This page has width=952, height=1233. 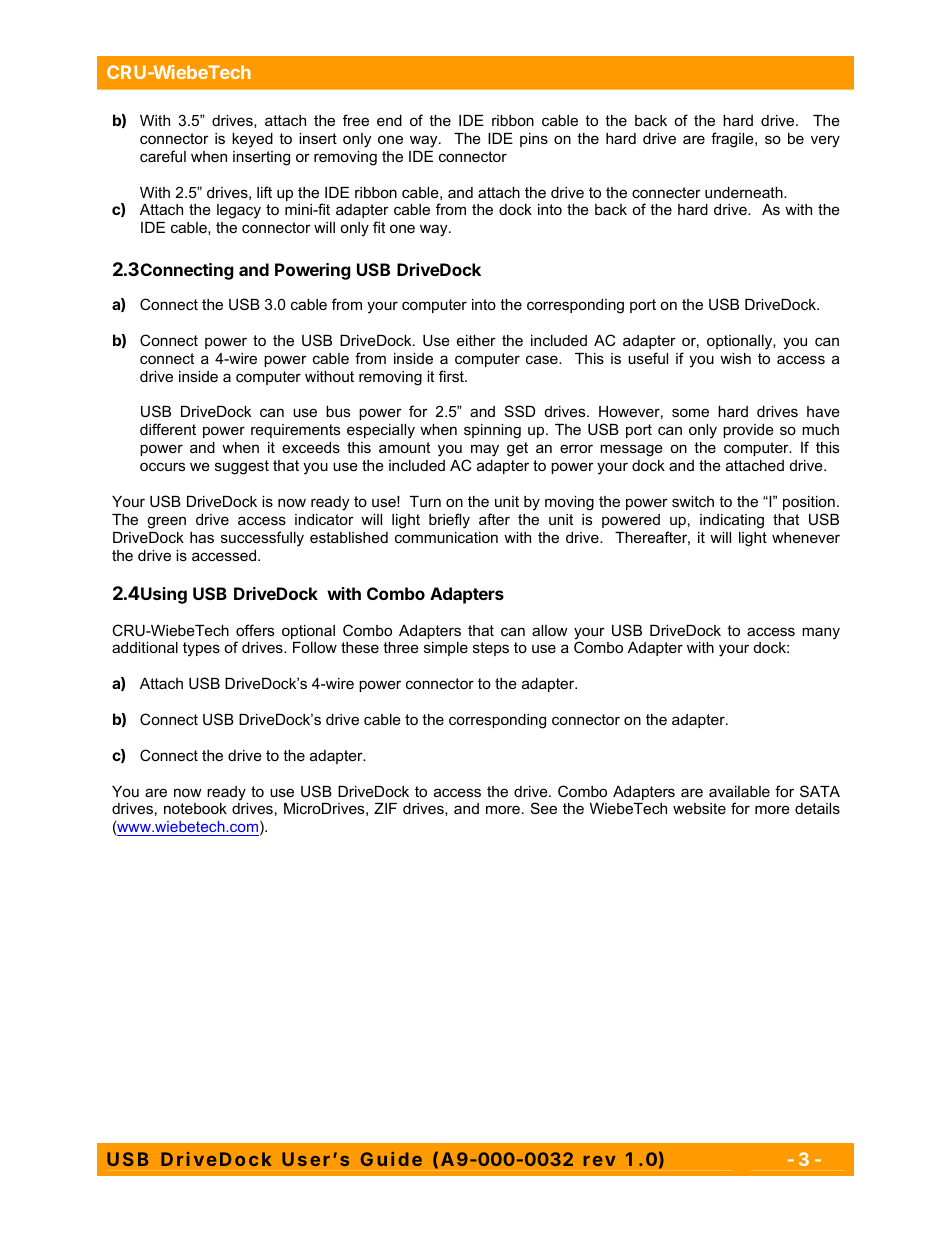 What do you see at coordinates (391, 1159) in the page?
I see `Guide` at bounding box center [391, 1159].
